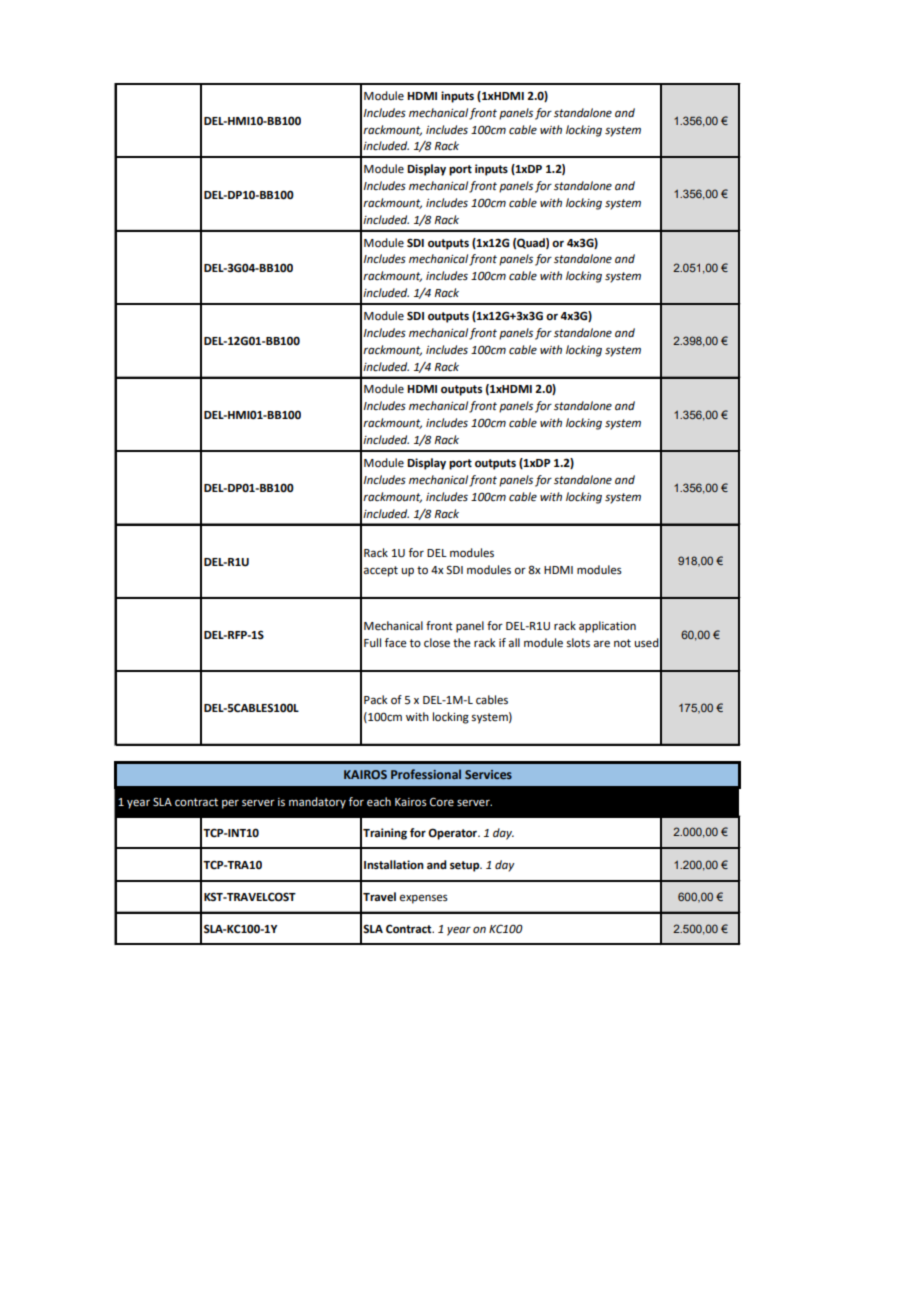  Describe the element at coordinates (381, 571) in the image. I see `accept` at that location.
